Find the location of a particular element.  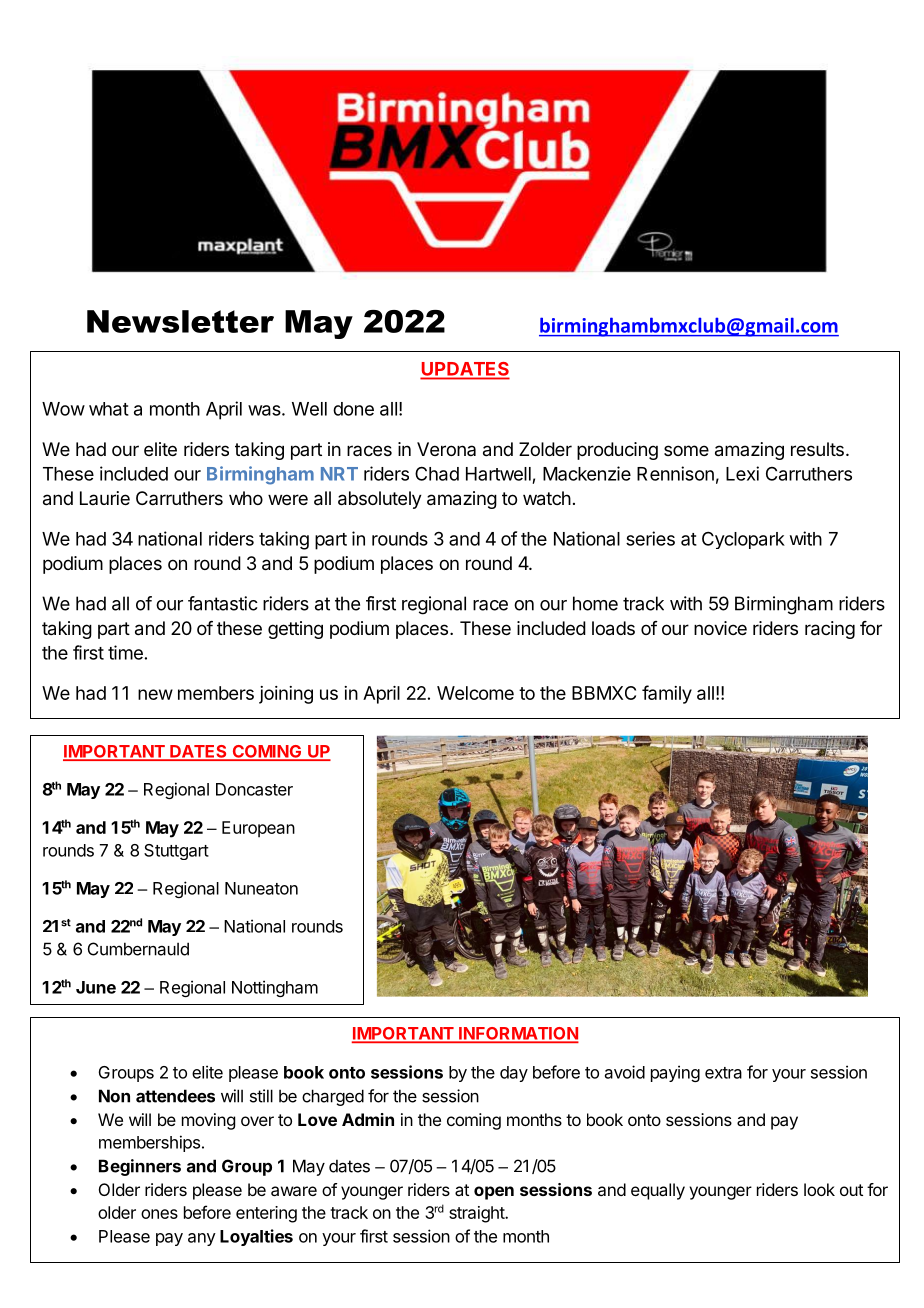

Doncaster is located at coordinates (254, 789).
